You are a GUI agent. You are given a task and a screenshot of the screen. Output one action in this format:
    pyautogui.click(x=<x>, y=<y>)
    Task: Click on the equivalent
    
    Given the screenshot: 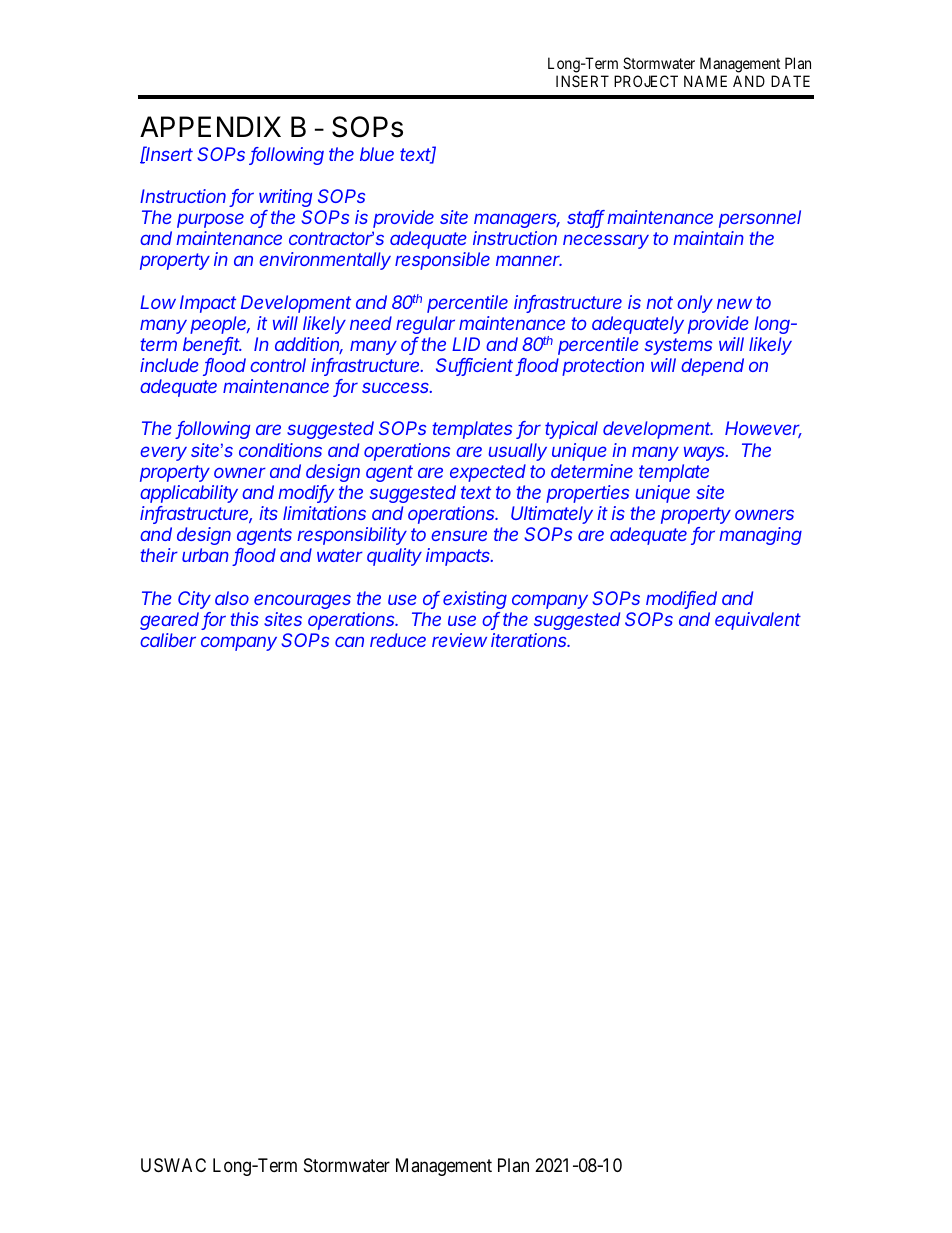 What is the action you would take?
    pyautogui.click(x=758, y=621)
